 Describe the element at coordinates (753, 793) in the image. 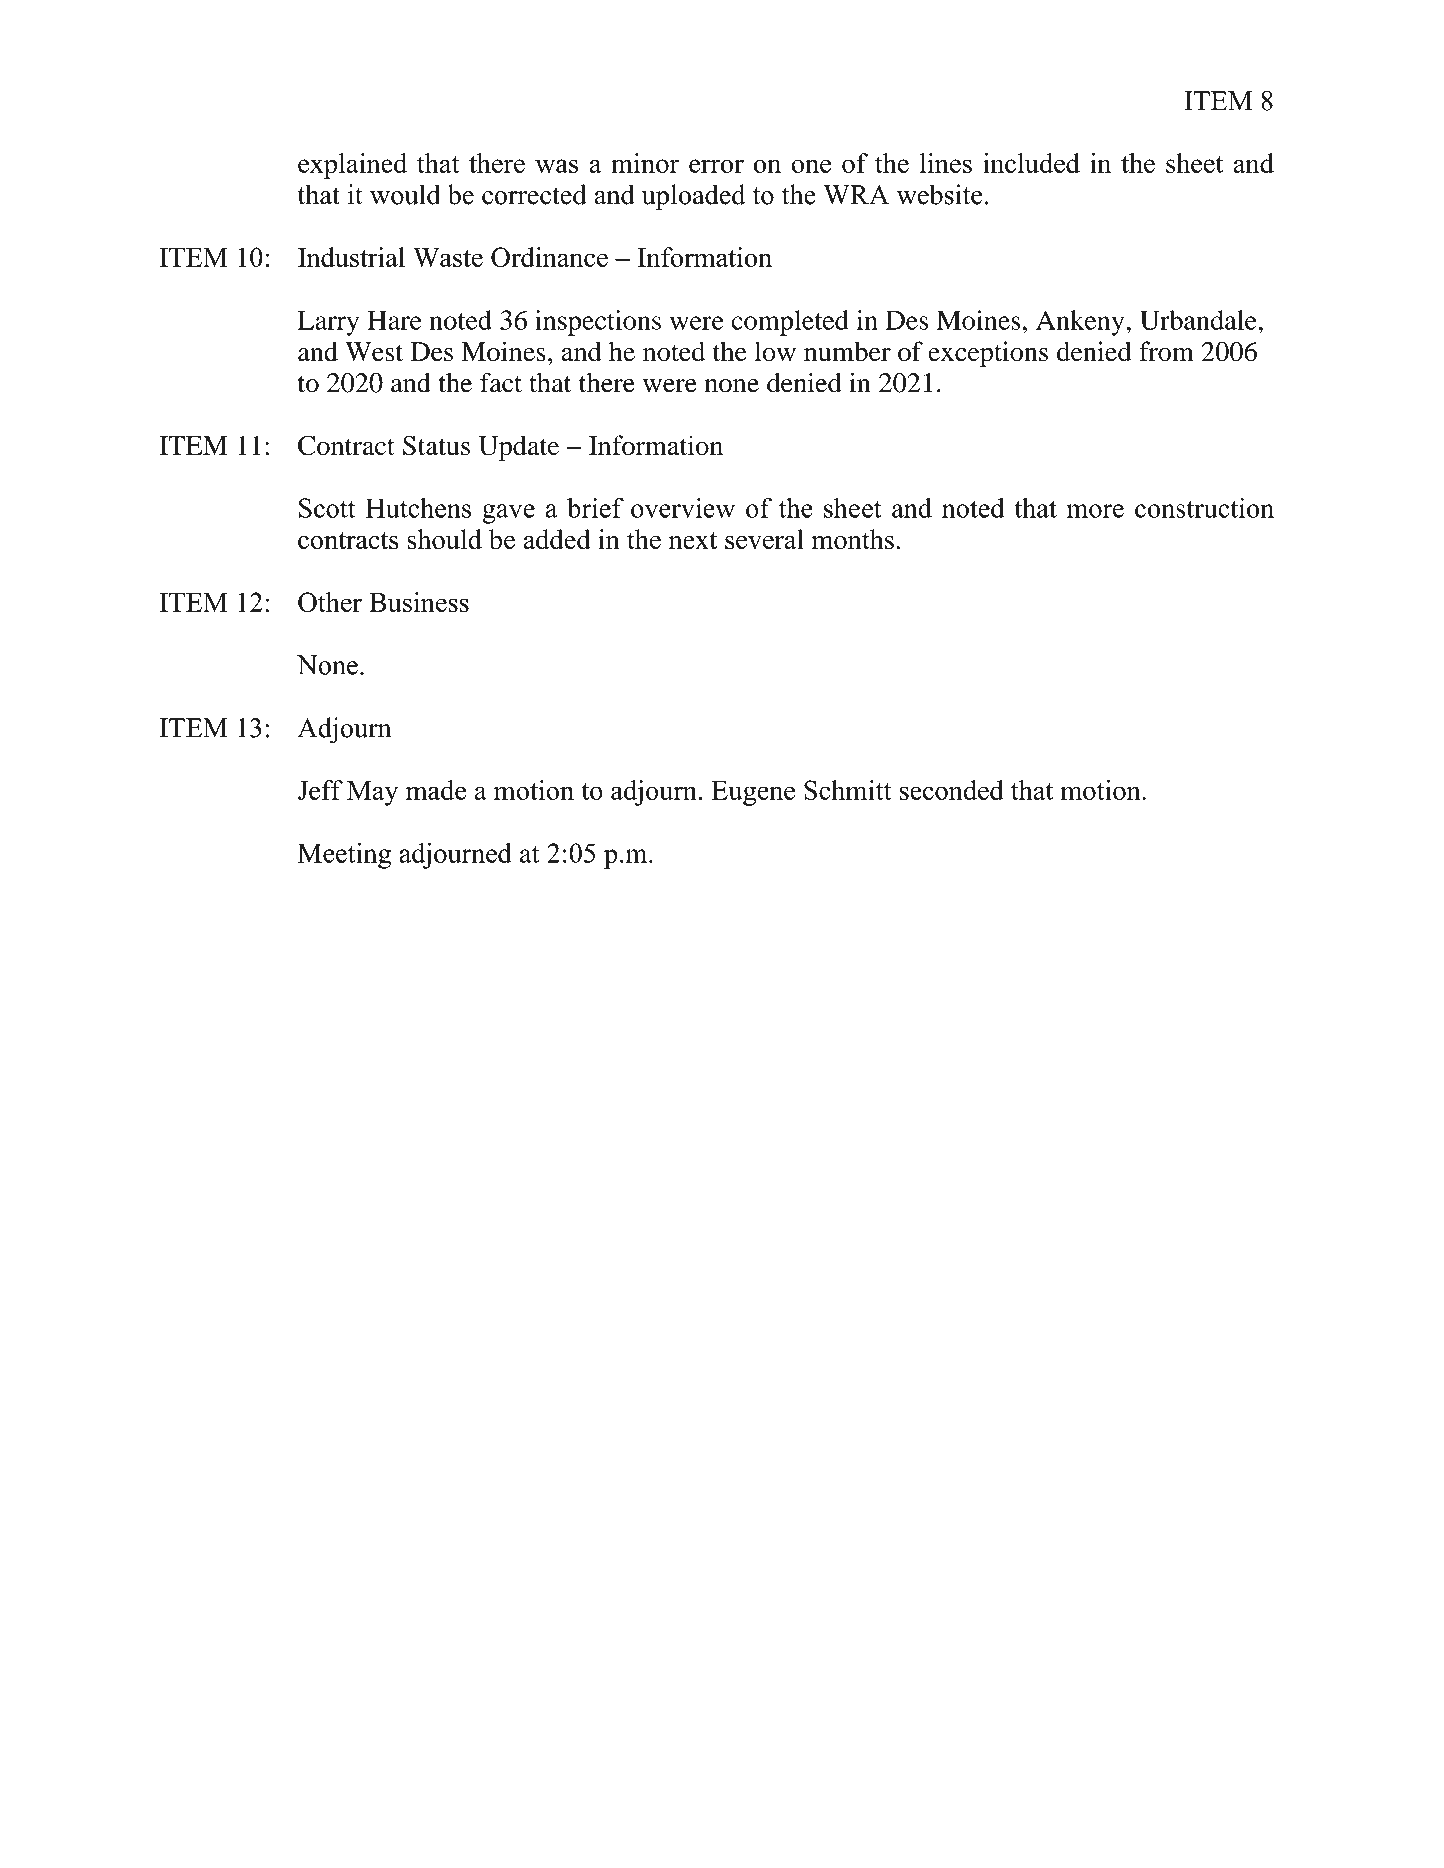

I see `Eugene` at that location.
